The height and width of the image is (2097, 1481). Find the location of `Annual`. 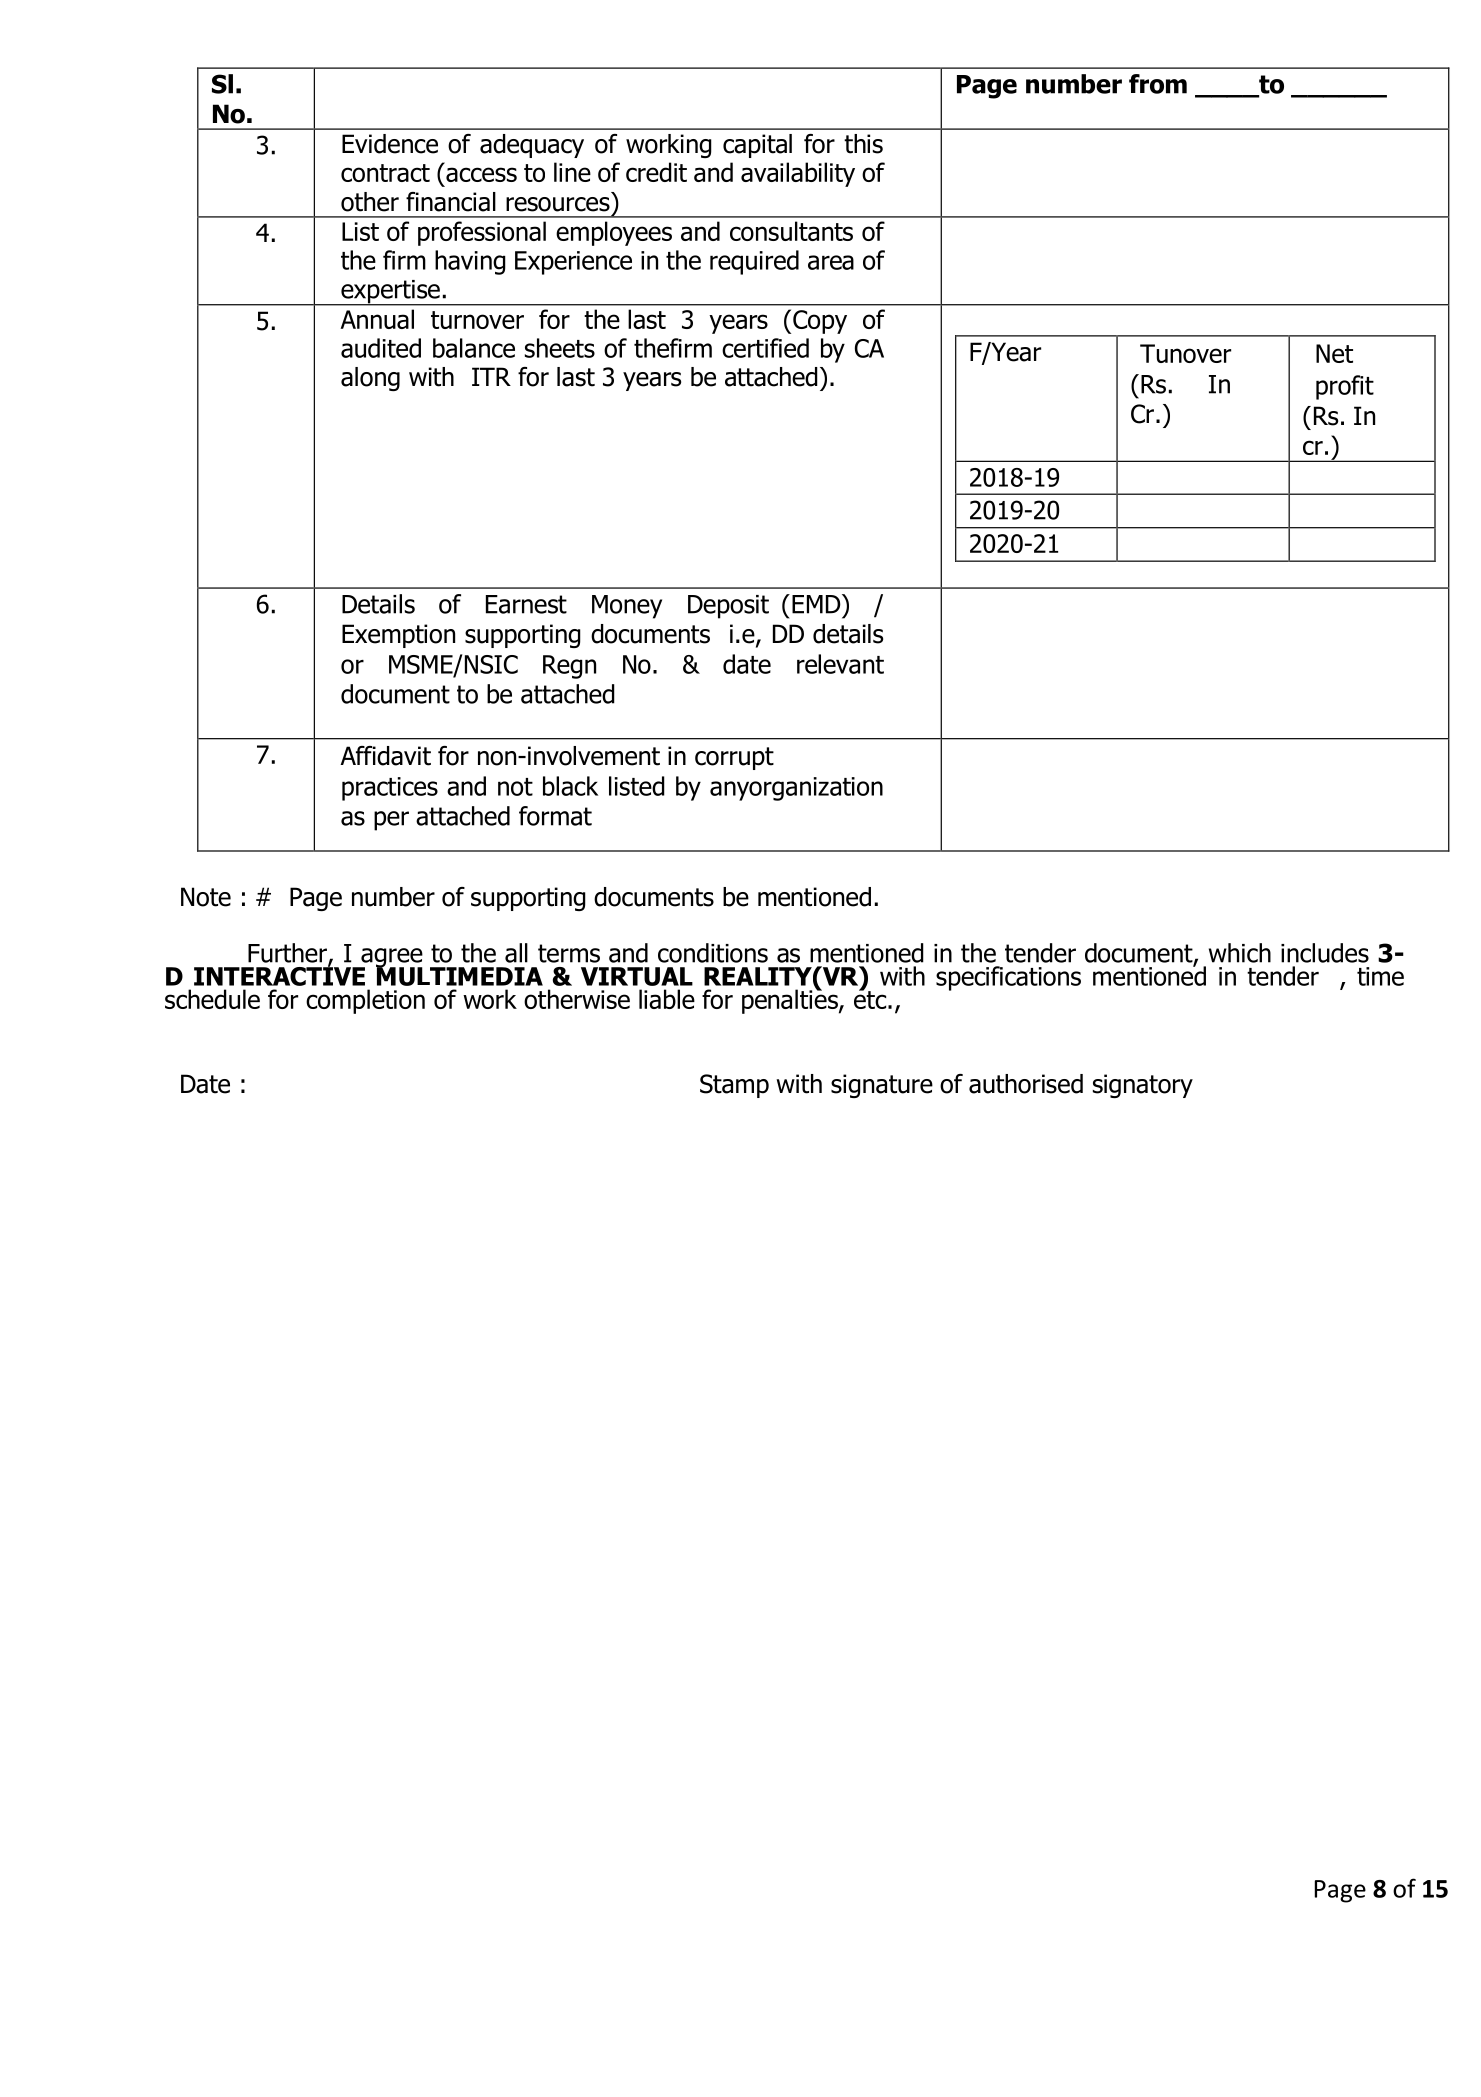

Annual is located at coordinates (377, 319).
